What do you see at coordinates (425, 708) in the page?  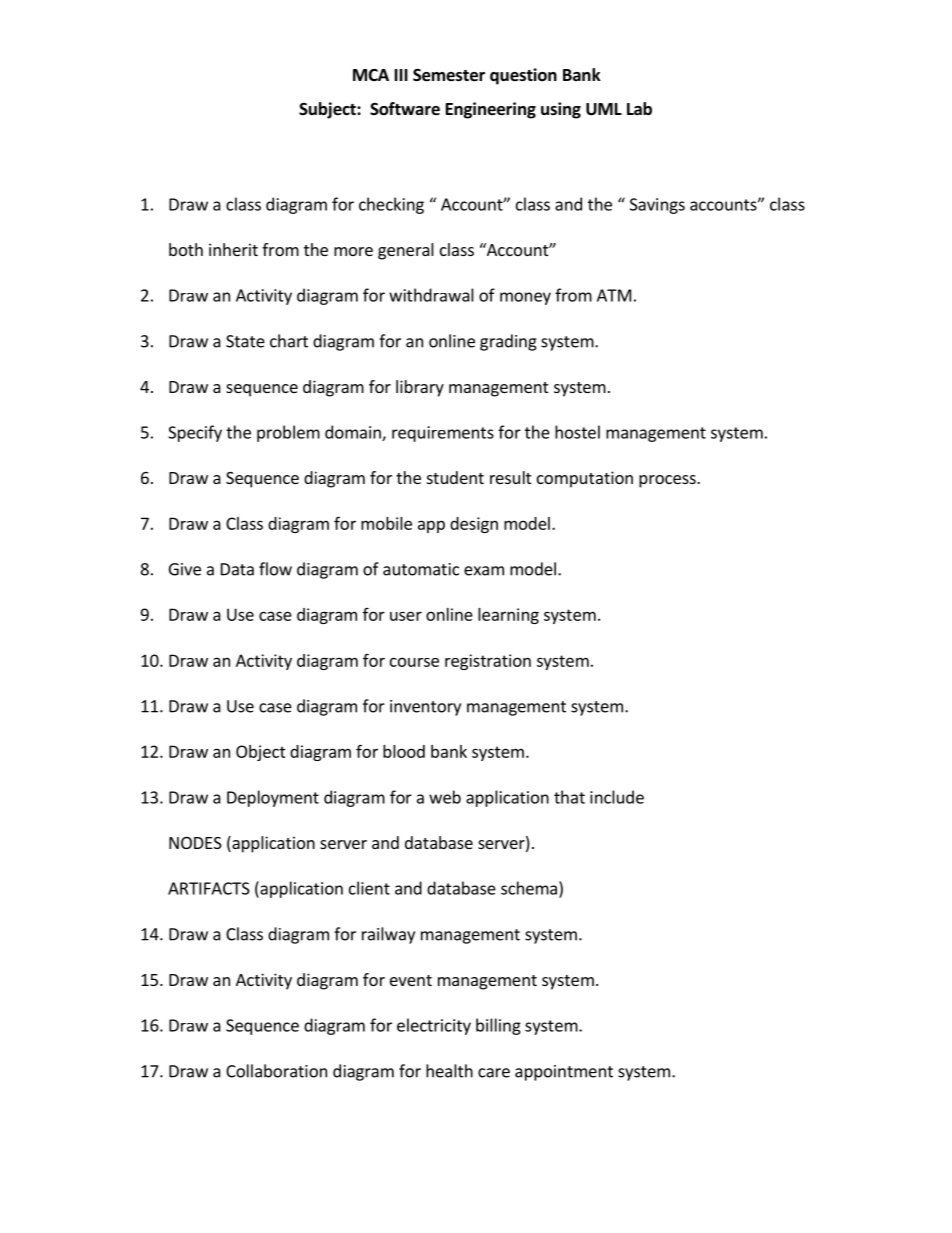 I see `inventory` at bounding box center [425, 708].
